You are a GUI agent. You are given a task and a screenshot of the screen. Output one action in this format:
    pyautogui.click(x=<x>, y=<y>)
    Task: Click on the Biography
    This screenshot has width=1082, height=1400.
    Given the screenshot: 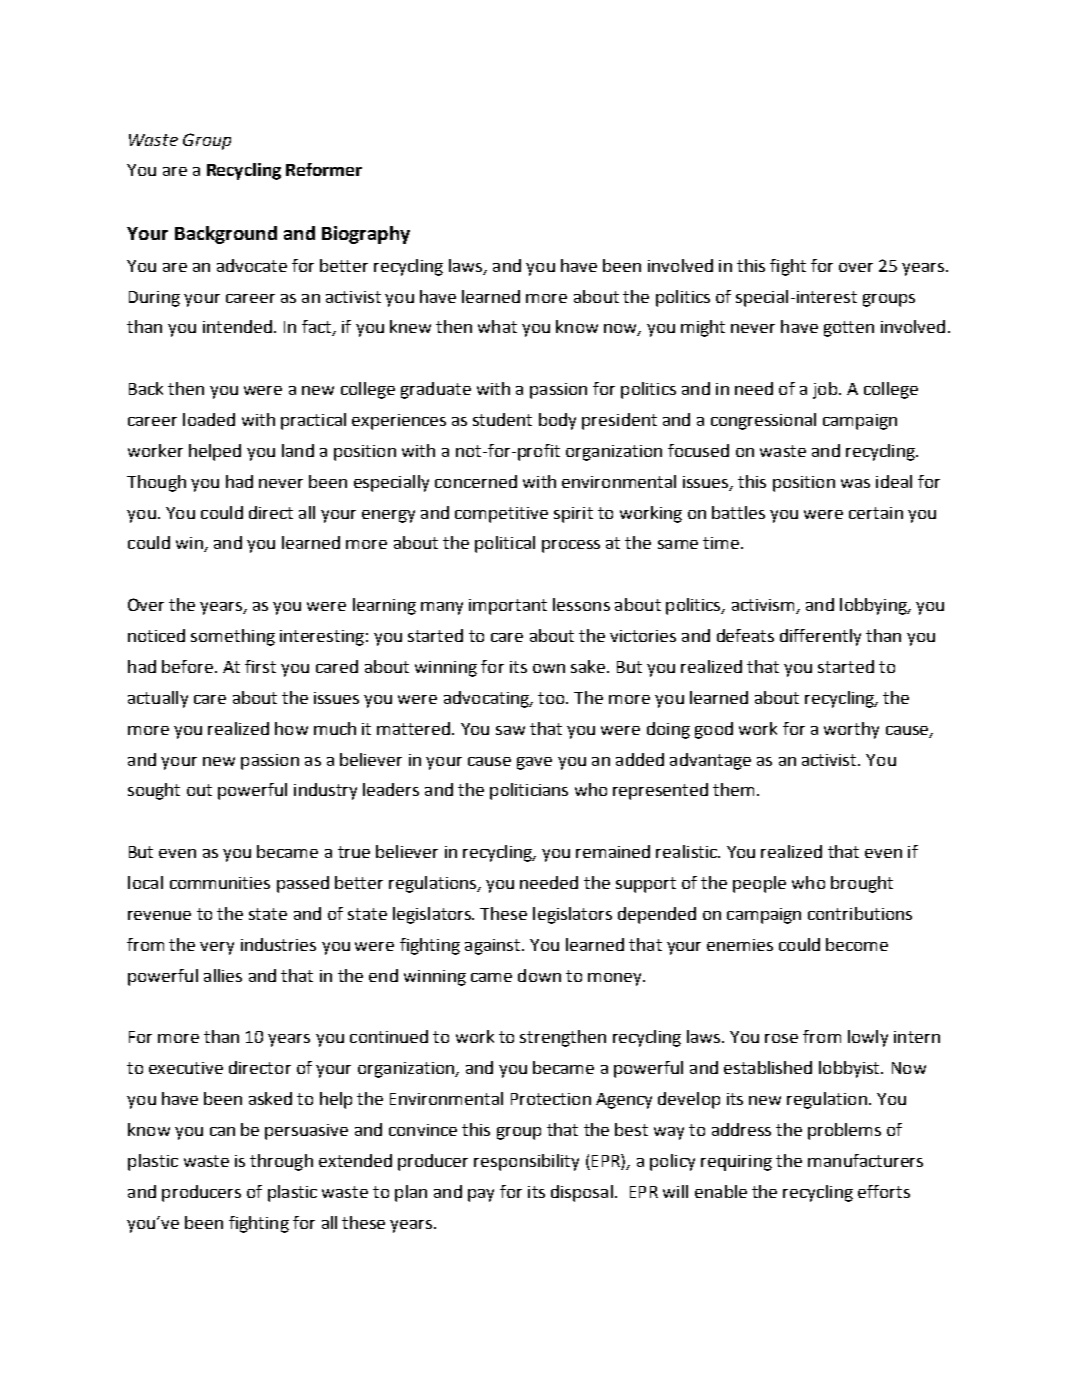 What is the action you would take?
    pyautogui.click(x=366, y=235)
